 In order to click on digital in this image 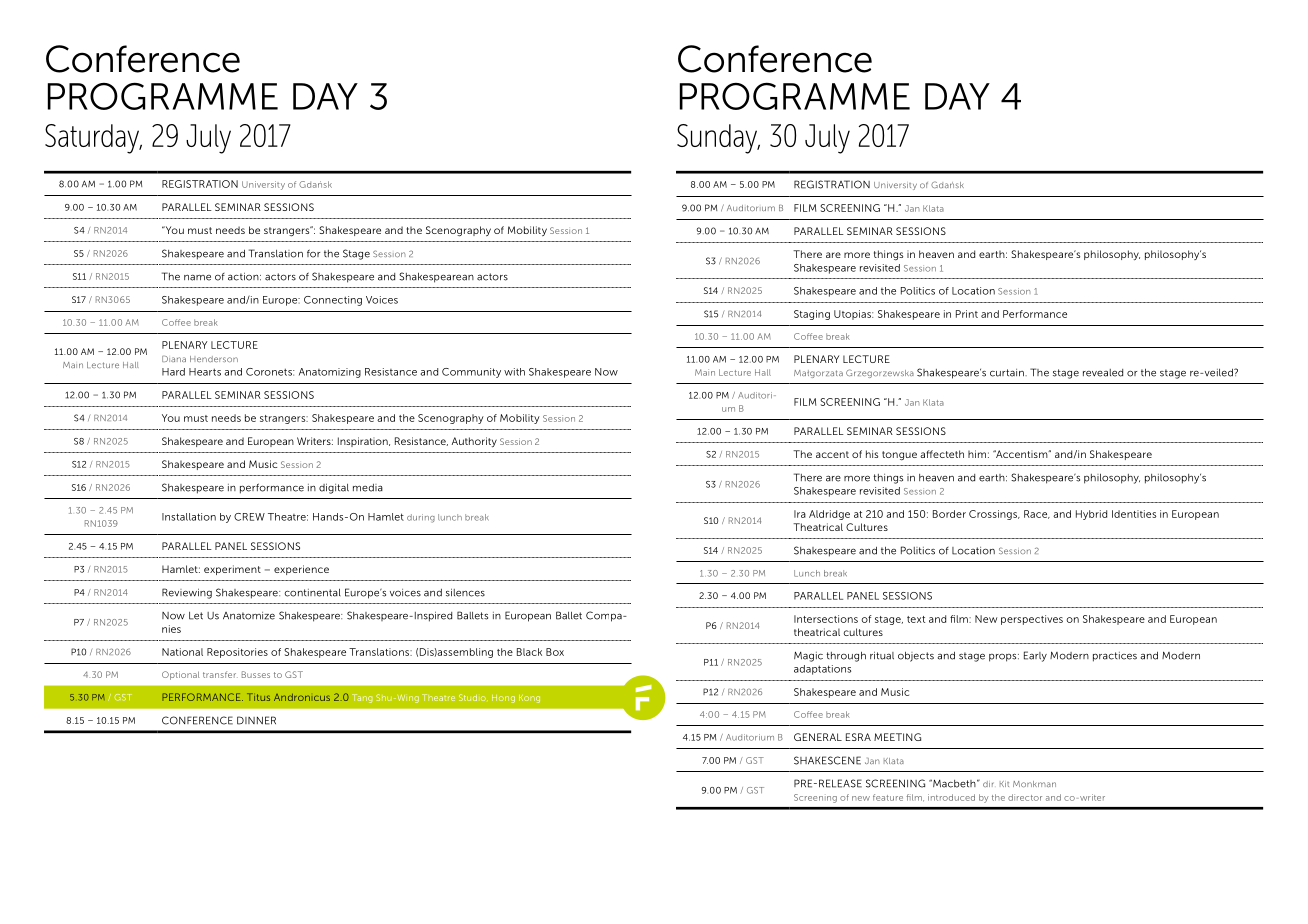, I will do `click(334, 488)`.
